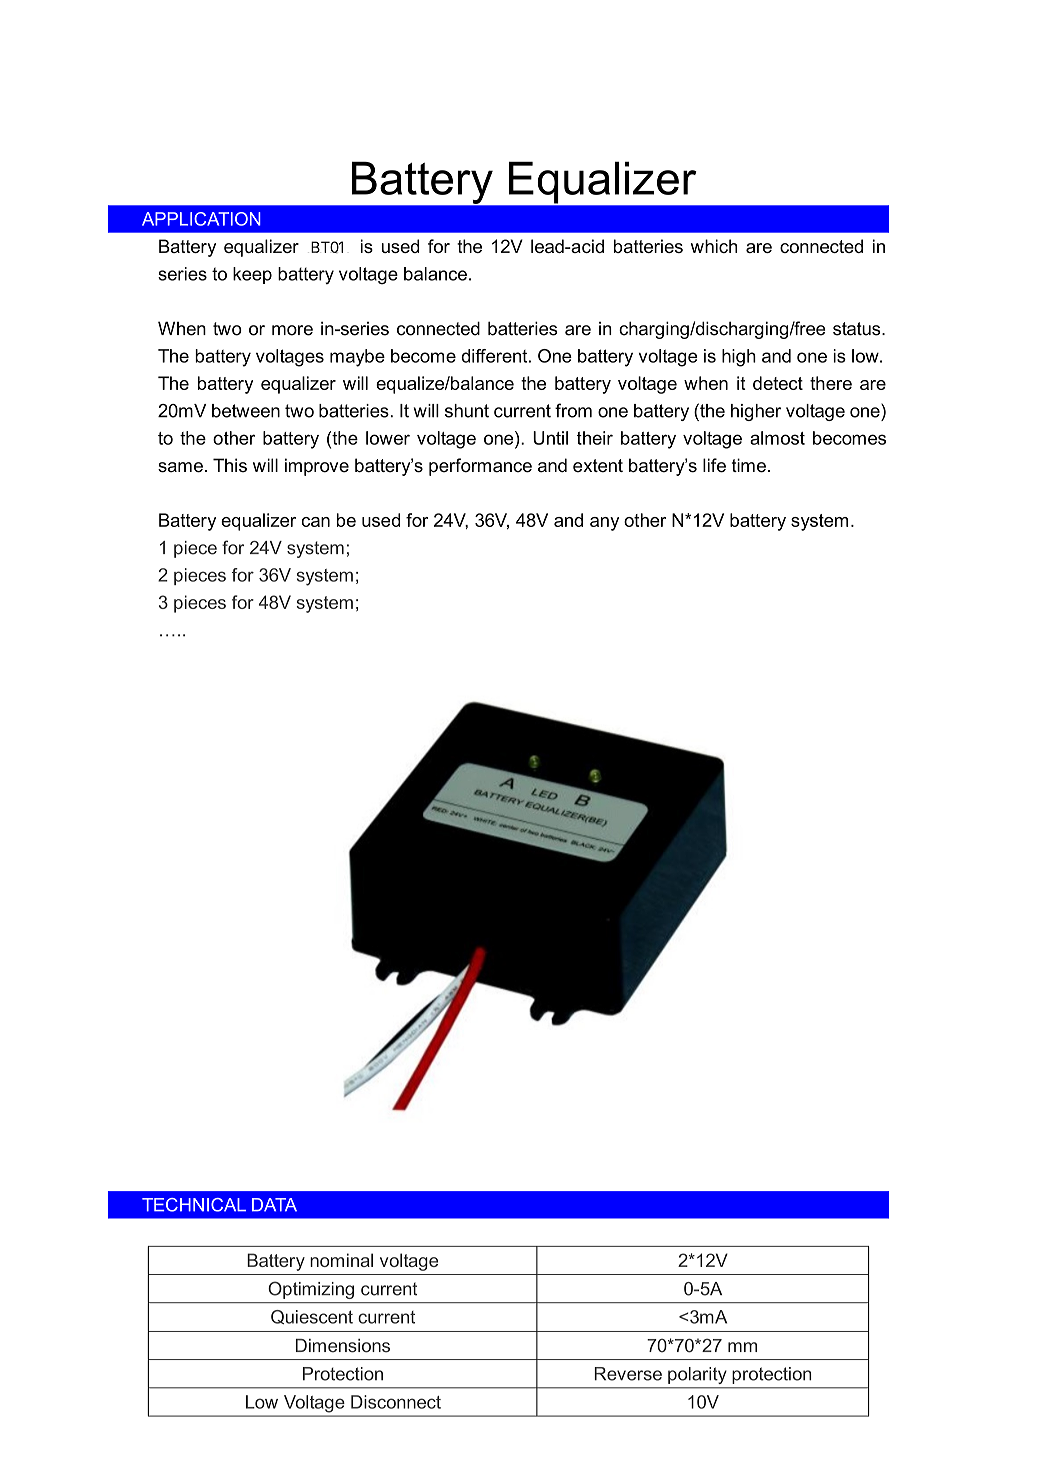 This document has width=1044, height=1478. What do you see at coordinates (749, 465) in the document?
I see `time` at bounding box center [749, 465].
